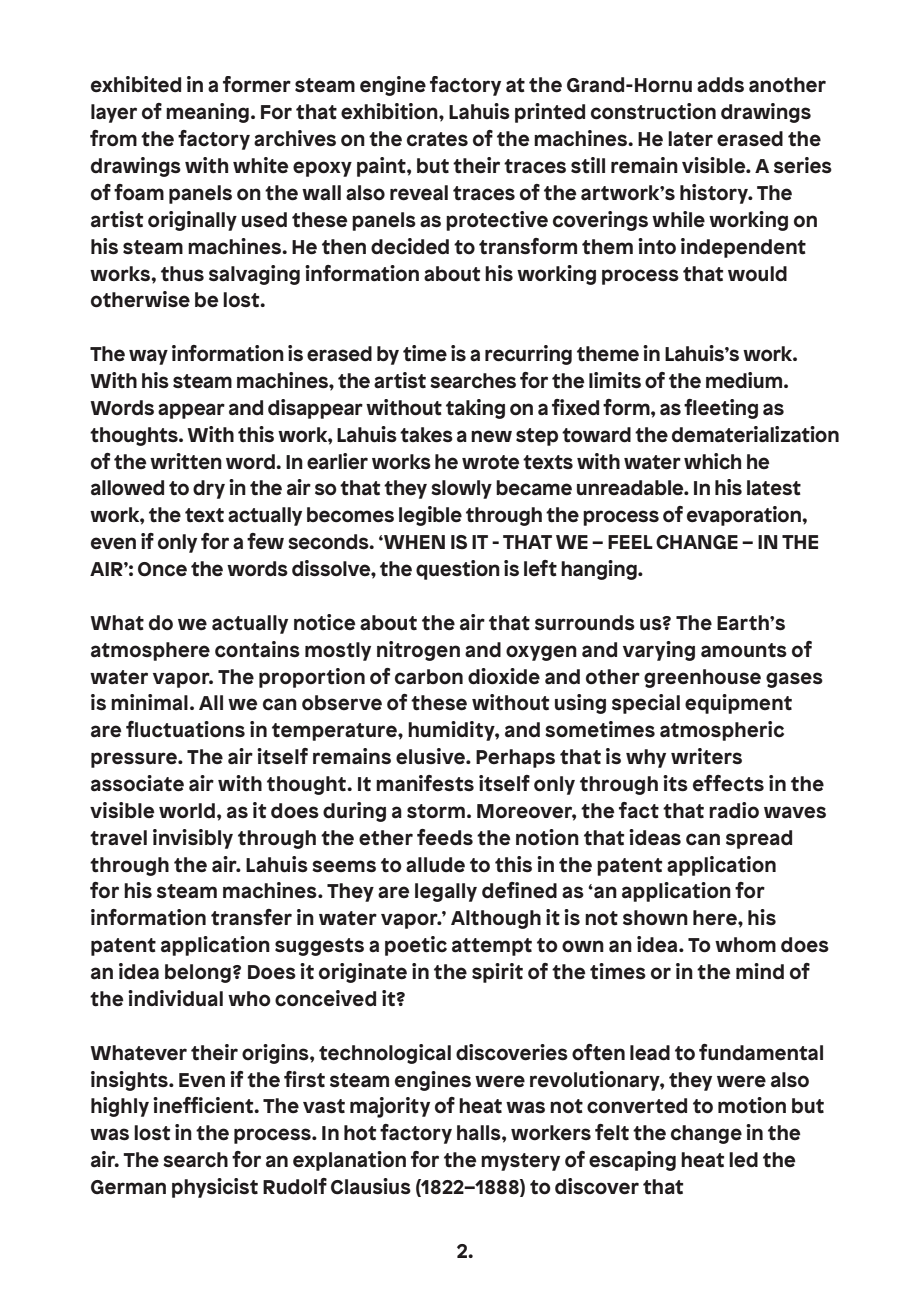  Describe the element at coordinates (187, 811) in the image. I see `world` at that location.
